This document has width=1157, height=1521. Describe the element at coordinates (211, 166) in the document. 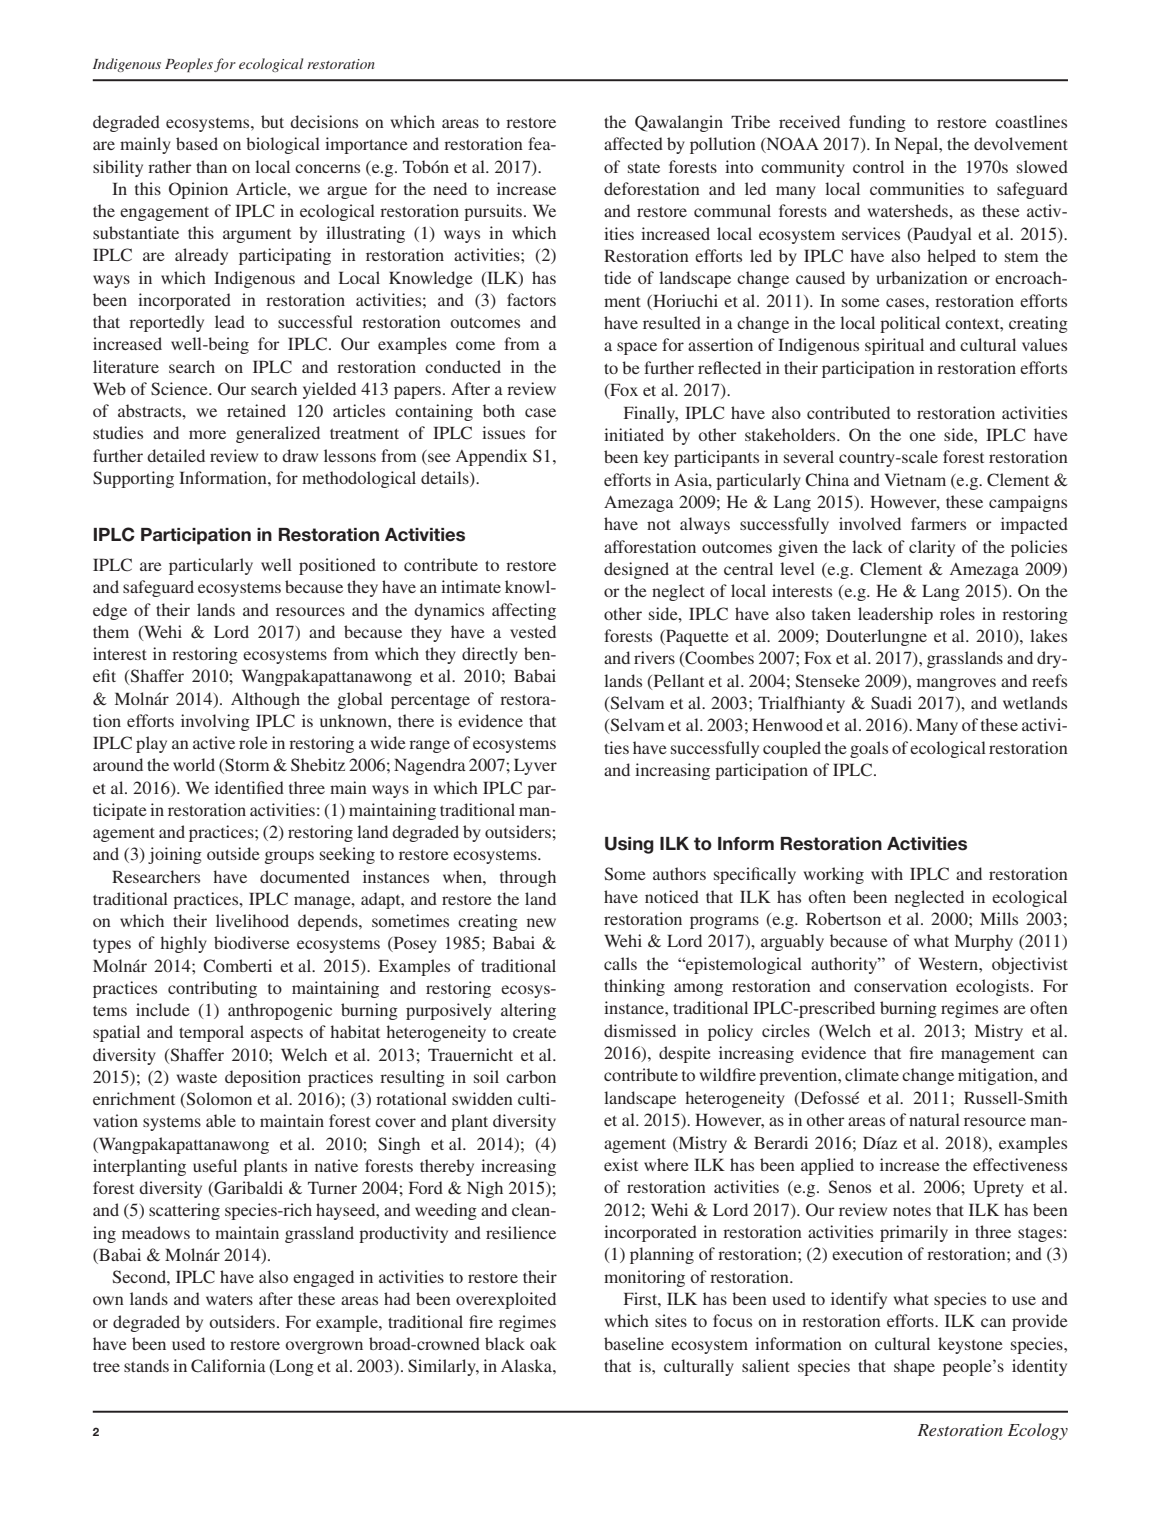

I see `than` at that location.
